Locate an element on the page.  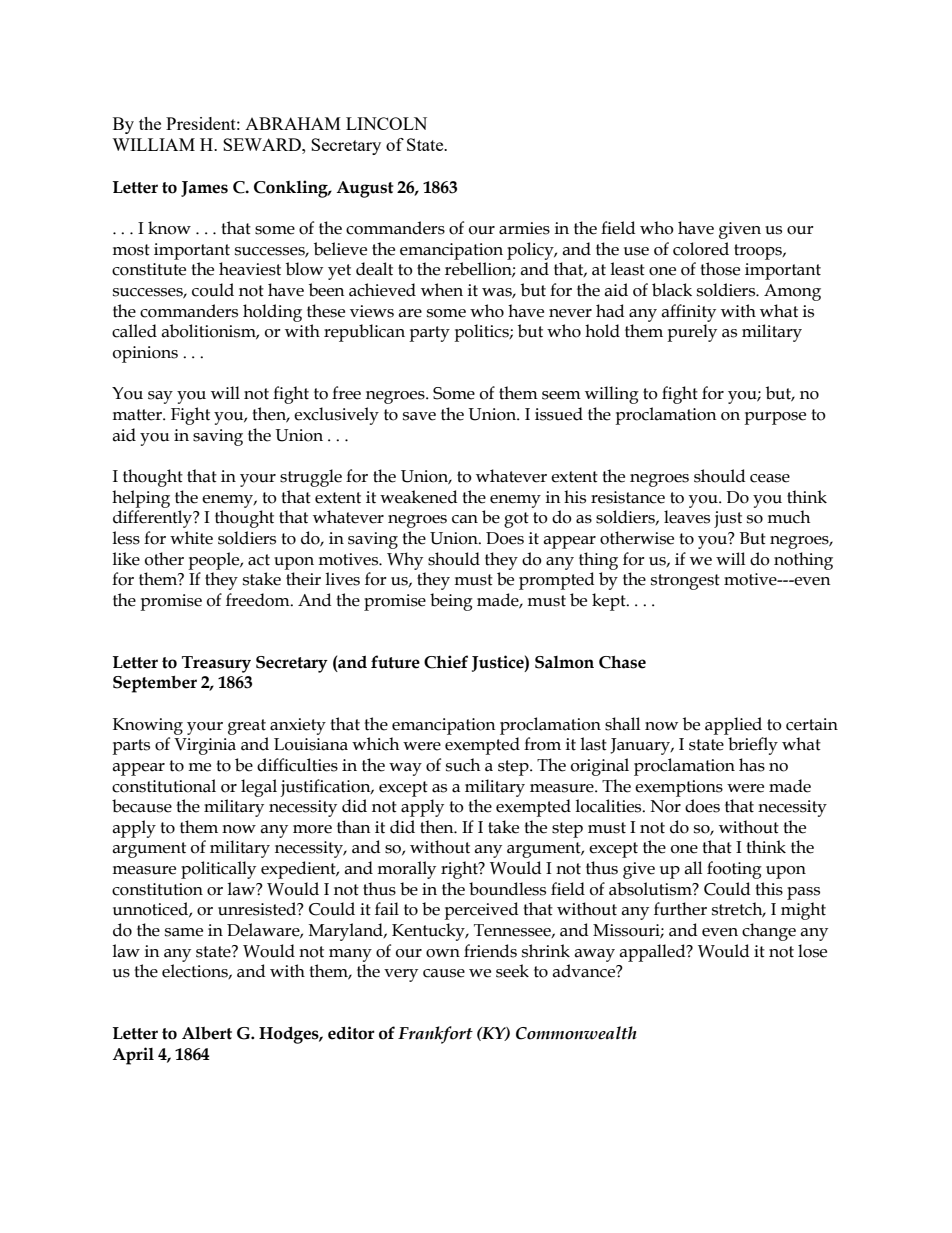
Frankfort is located at coordinates (435, 1035).
